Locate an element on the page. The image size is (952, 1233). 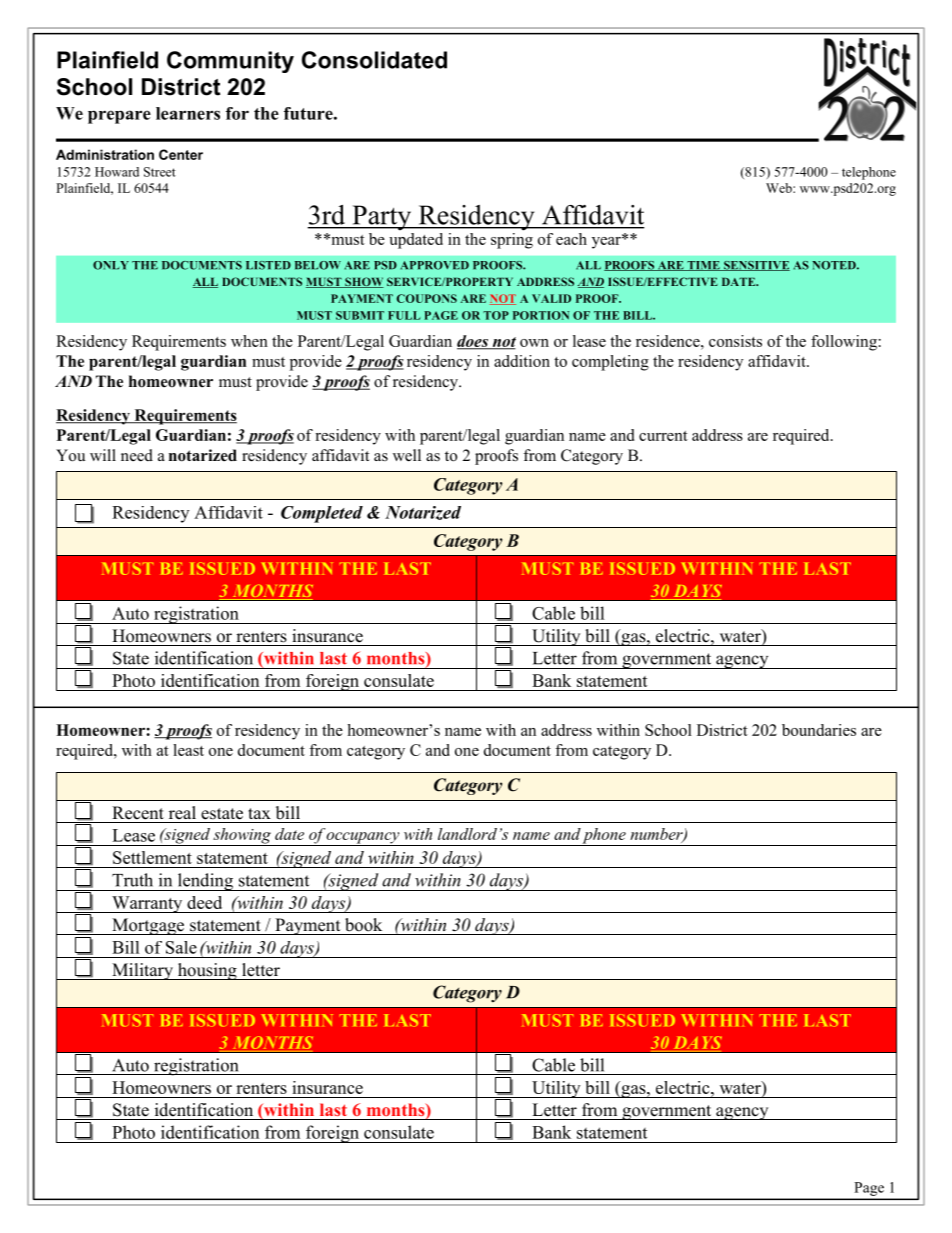
SENSITIVE is located at coordinates (756, 266).
